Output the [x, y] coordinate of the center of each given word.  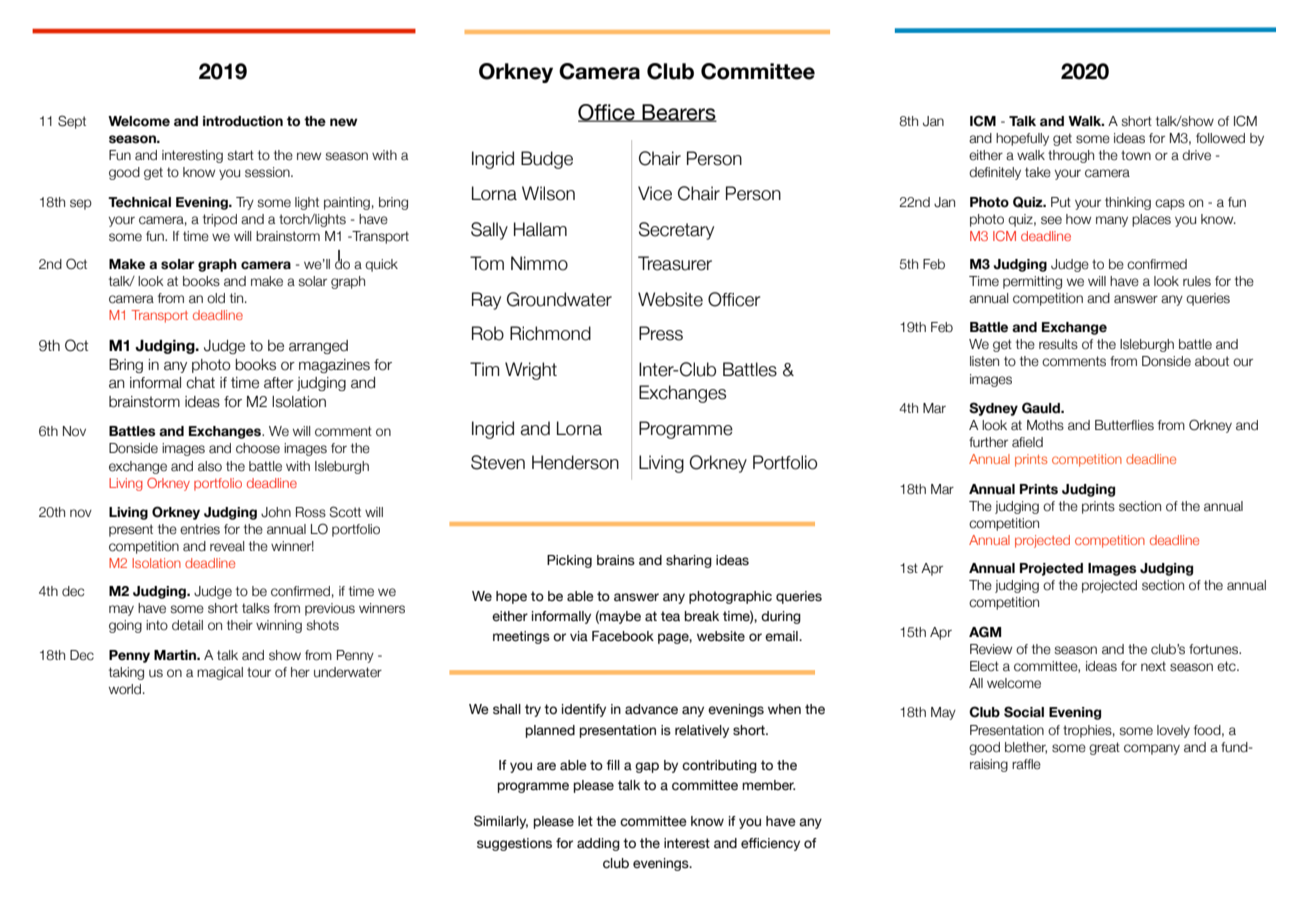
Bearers [678, 113]
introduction [243, 121]
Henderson [575, 462]
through [1071, 156]
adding [598, 844]
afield [1027, 442]
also [210, 466]
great [1104, 748]
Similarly [501, 822]
